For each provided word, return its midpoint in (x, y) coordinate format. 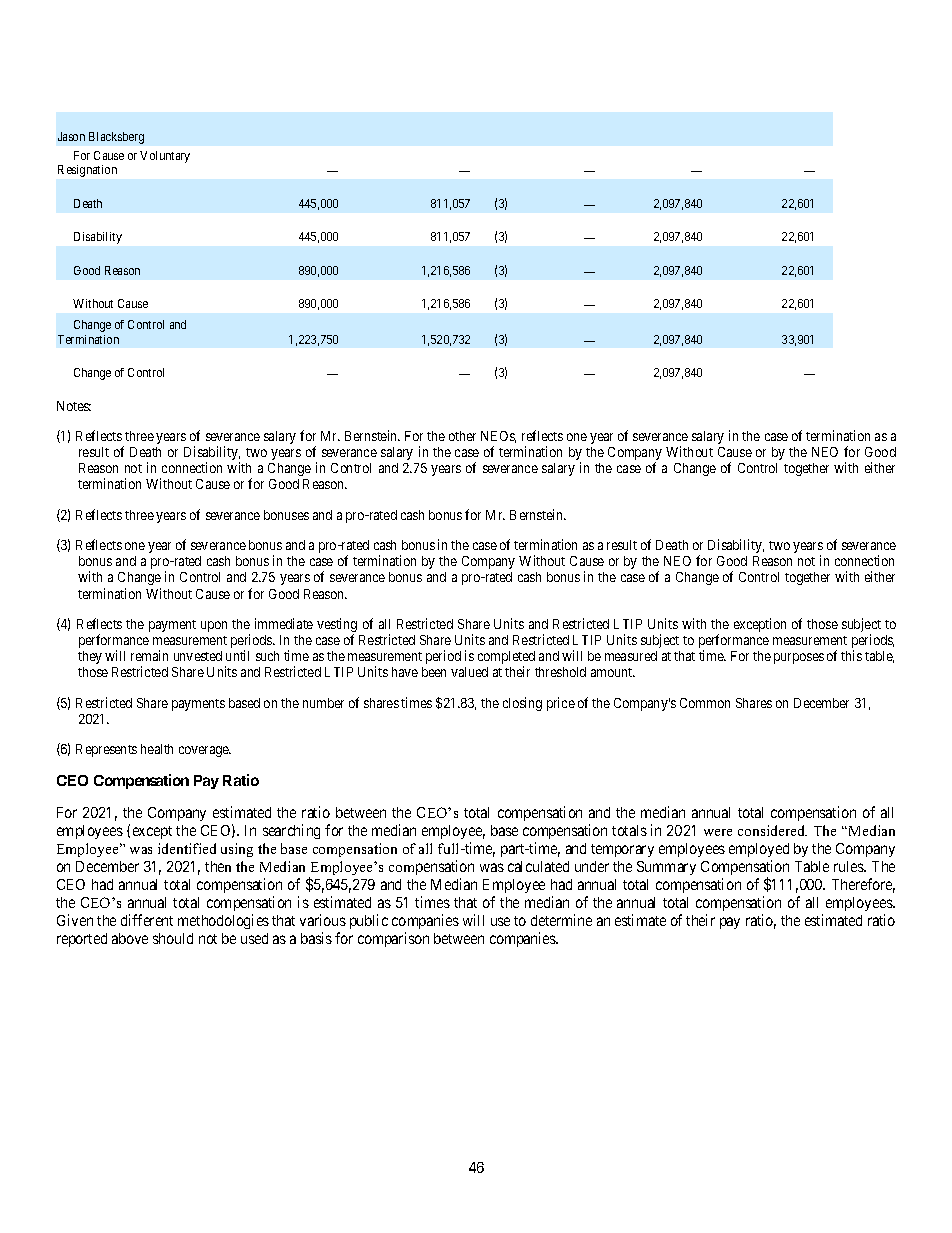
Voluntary (165, 157)
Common (705, 703)
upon (214, 626)
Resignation (87, 171)
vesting (337, 626)
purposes (799, 658)
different (147, 920)
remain (149, 655)
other (462, 436)
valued (469, 672)
